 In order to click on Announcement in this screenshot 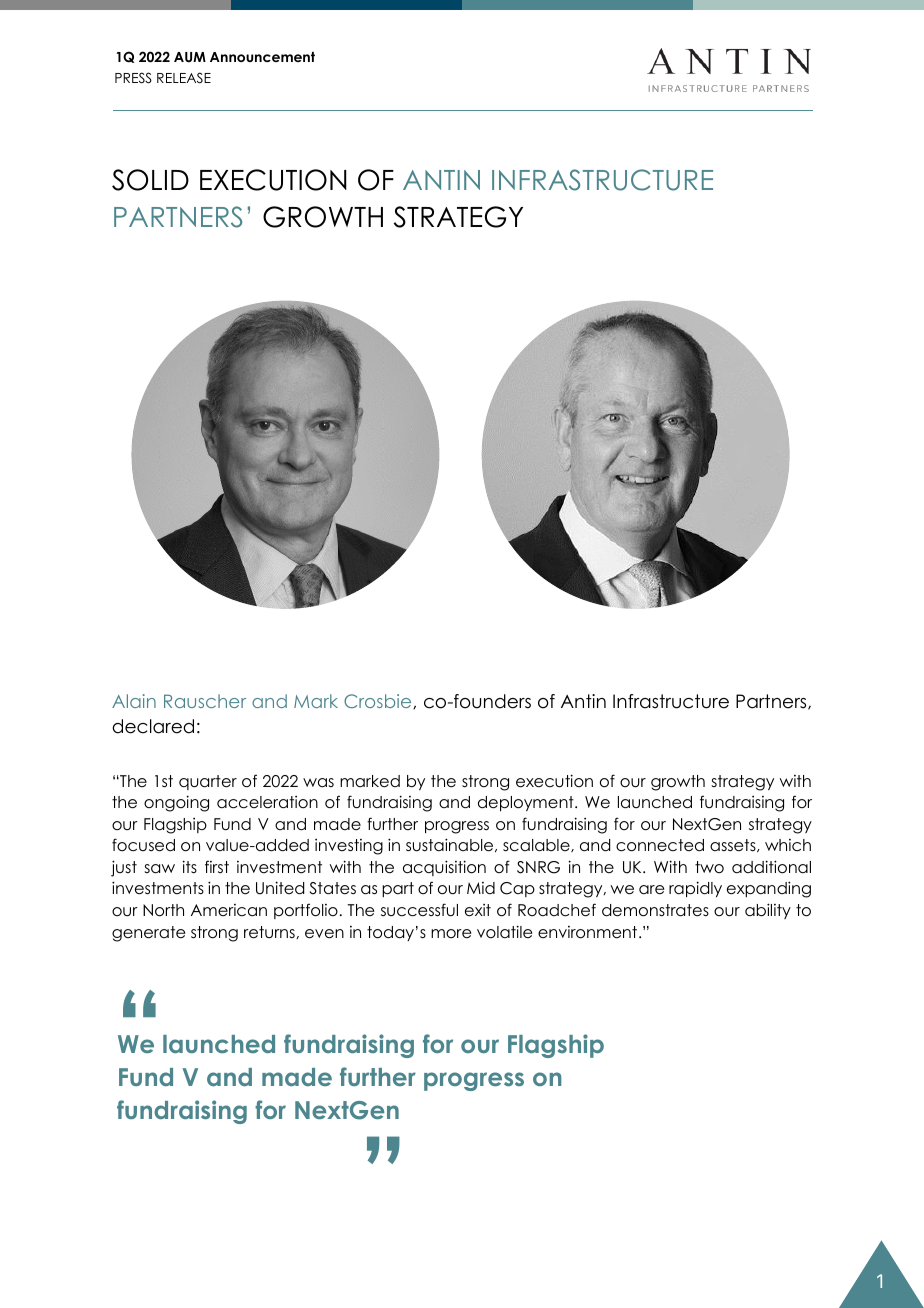, I will do `click(262, 57)`.
